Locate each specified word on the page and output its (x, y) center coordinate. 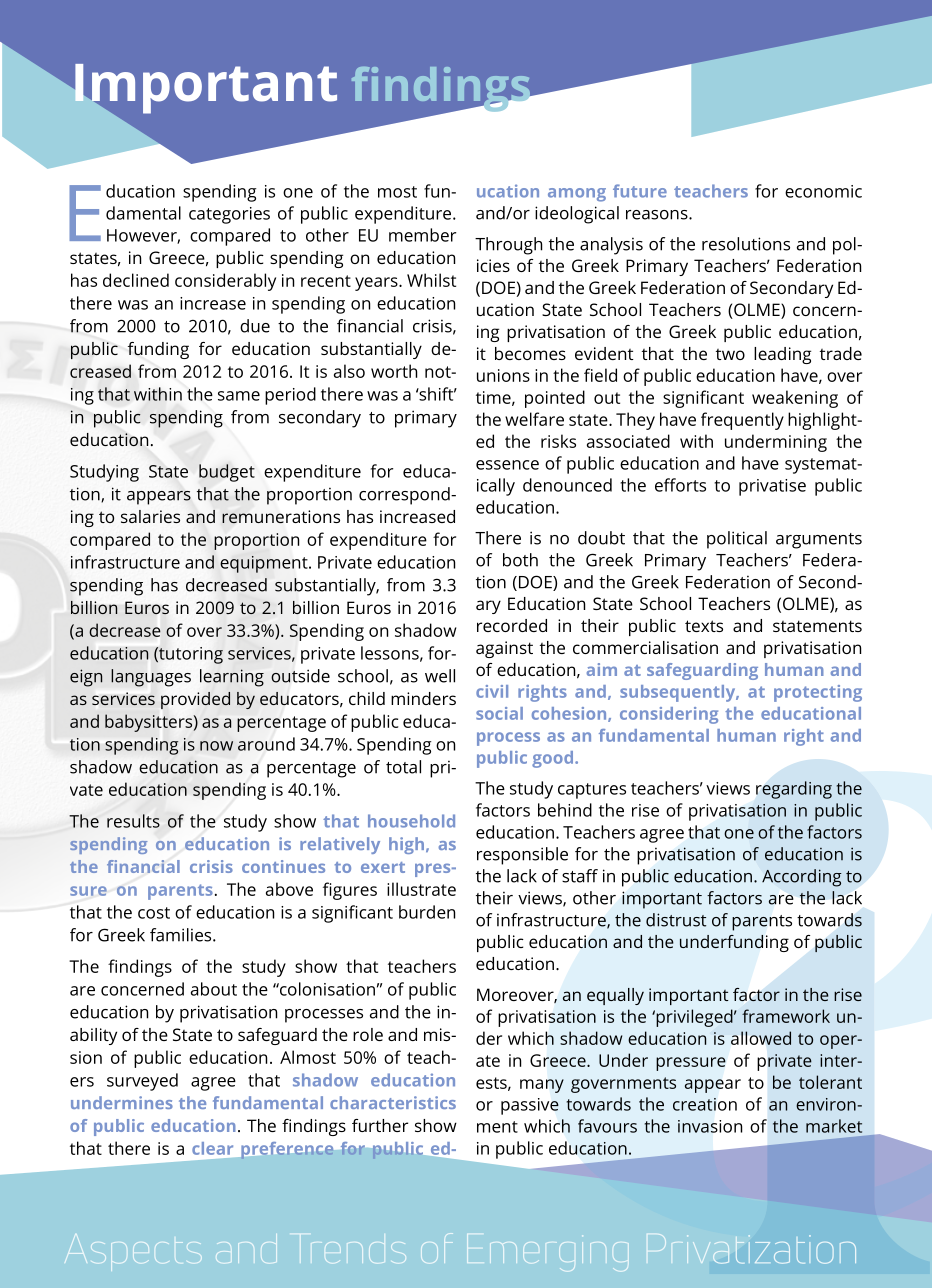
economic (823, 191)
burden (427, 912)
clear (212, 1148)
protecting (818, 693)
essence (507, 465)
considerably (225, 282)
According (802, 878)
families (182, 935)
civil (492, 691)
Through (508, 246)
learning (232, 678)
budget (227, 473)
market (834, 1126)
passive (530, 1106)
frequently (742, 421)
